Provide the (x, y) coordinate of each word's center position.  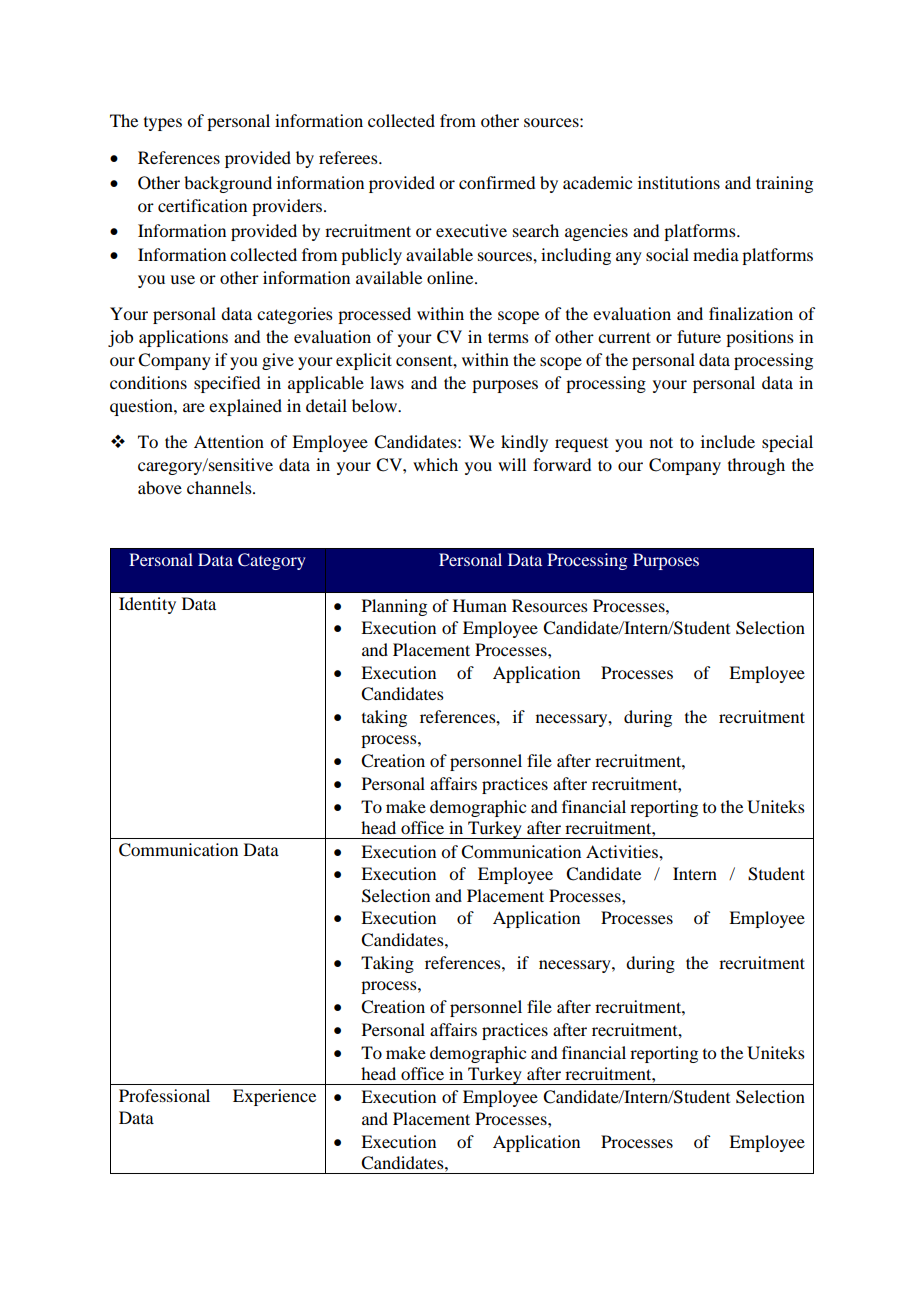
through (756, 466)
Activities (623, 851)
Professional (164, 1095)
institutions (679, 182)
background (228, 184)
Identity (147, 605)
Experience (274, 1097)
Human (480, 605)
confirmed (497, 182)
